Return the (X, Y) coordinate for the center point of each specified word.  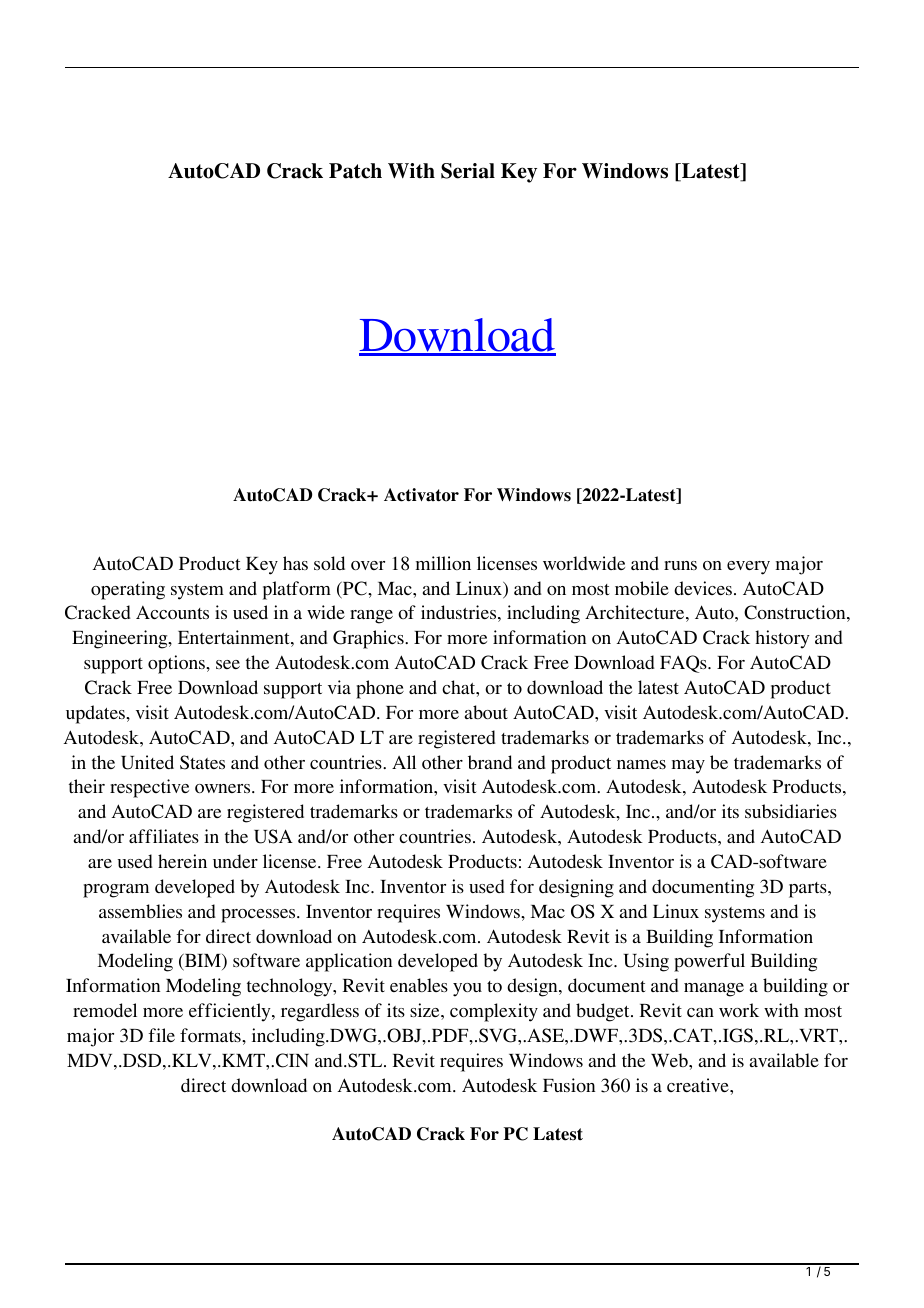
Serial (468, 171)
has (295, 563)
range (371, 617)
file (162, 1035)
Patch (355, 171)
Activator (421, 495)
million (443, 563)
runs (680, 565)
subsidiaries (791, 811)
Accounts (172, 612)
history (782, 639)
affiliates (164, 836)
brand (490, 762)
